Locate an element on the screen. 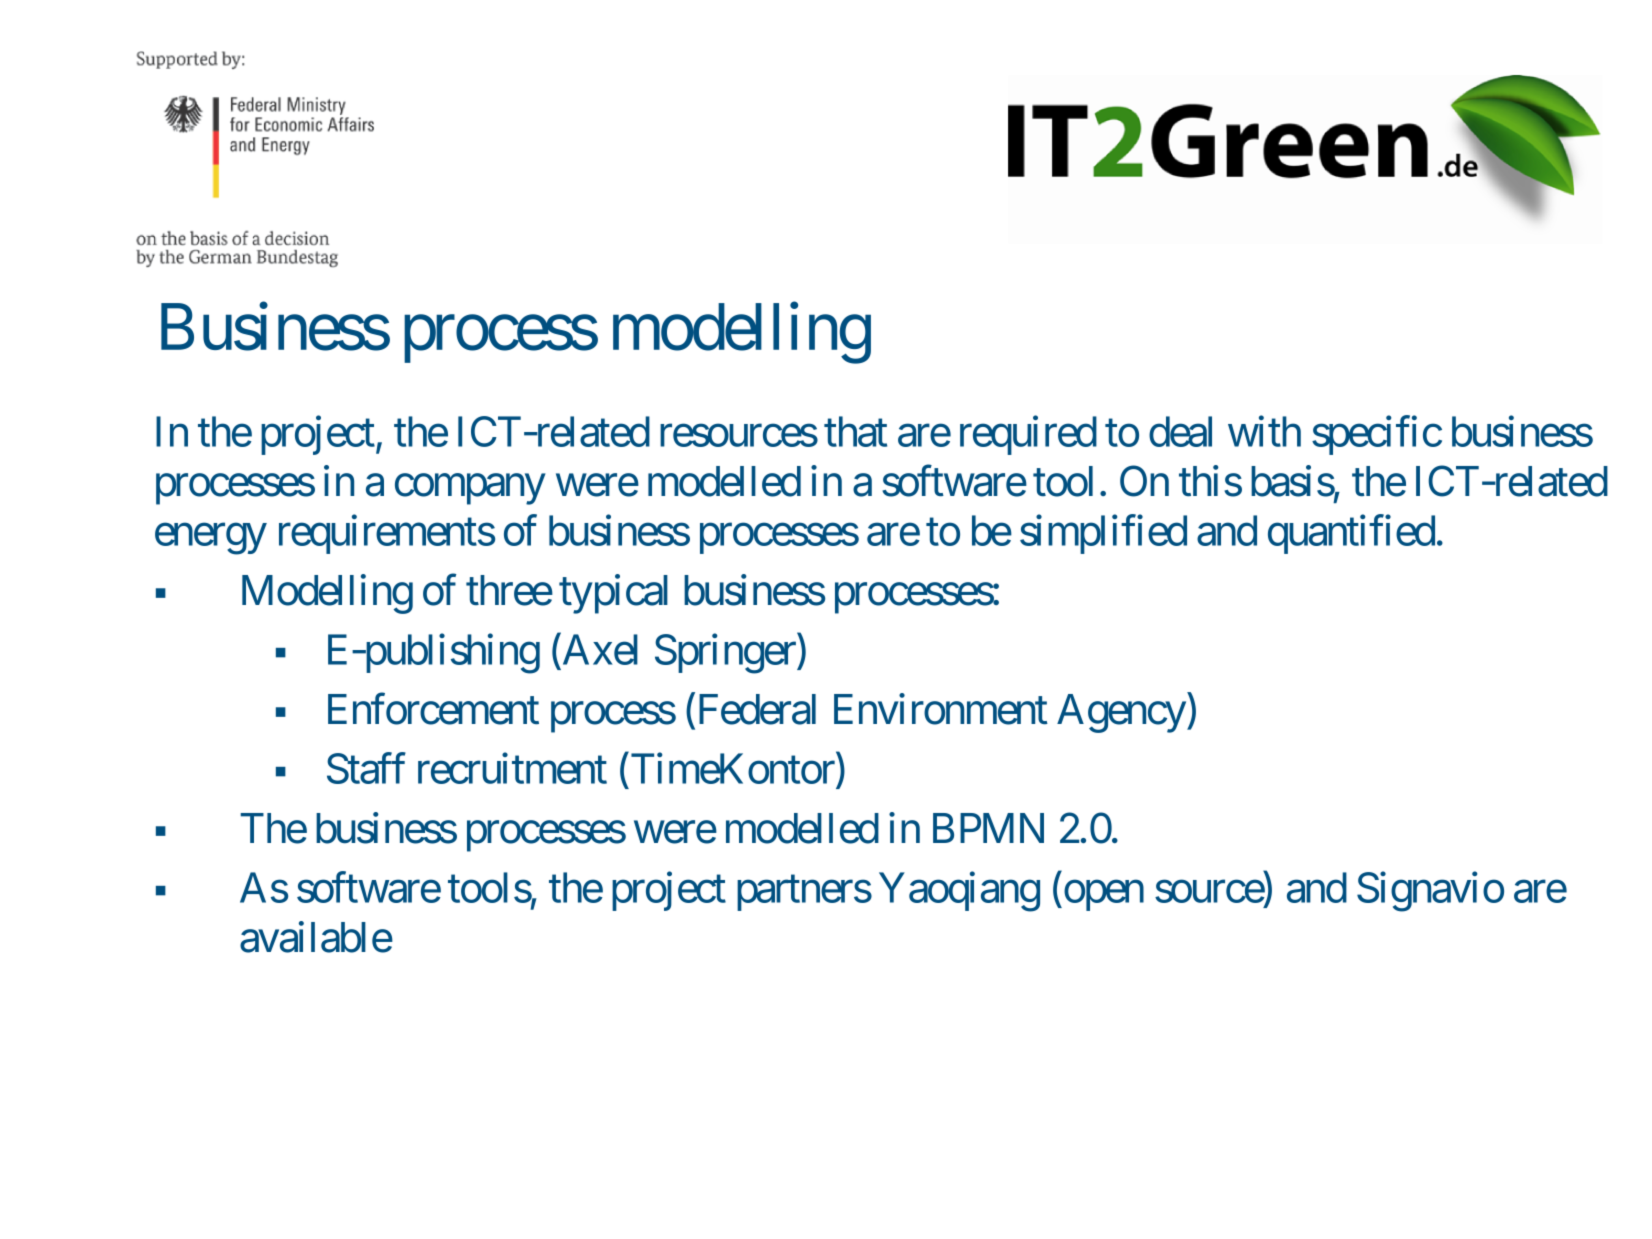 This screenshot has height=1239, width=1652. Staff is located at coordinates (366, 768).
